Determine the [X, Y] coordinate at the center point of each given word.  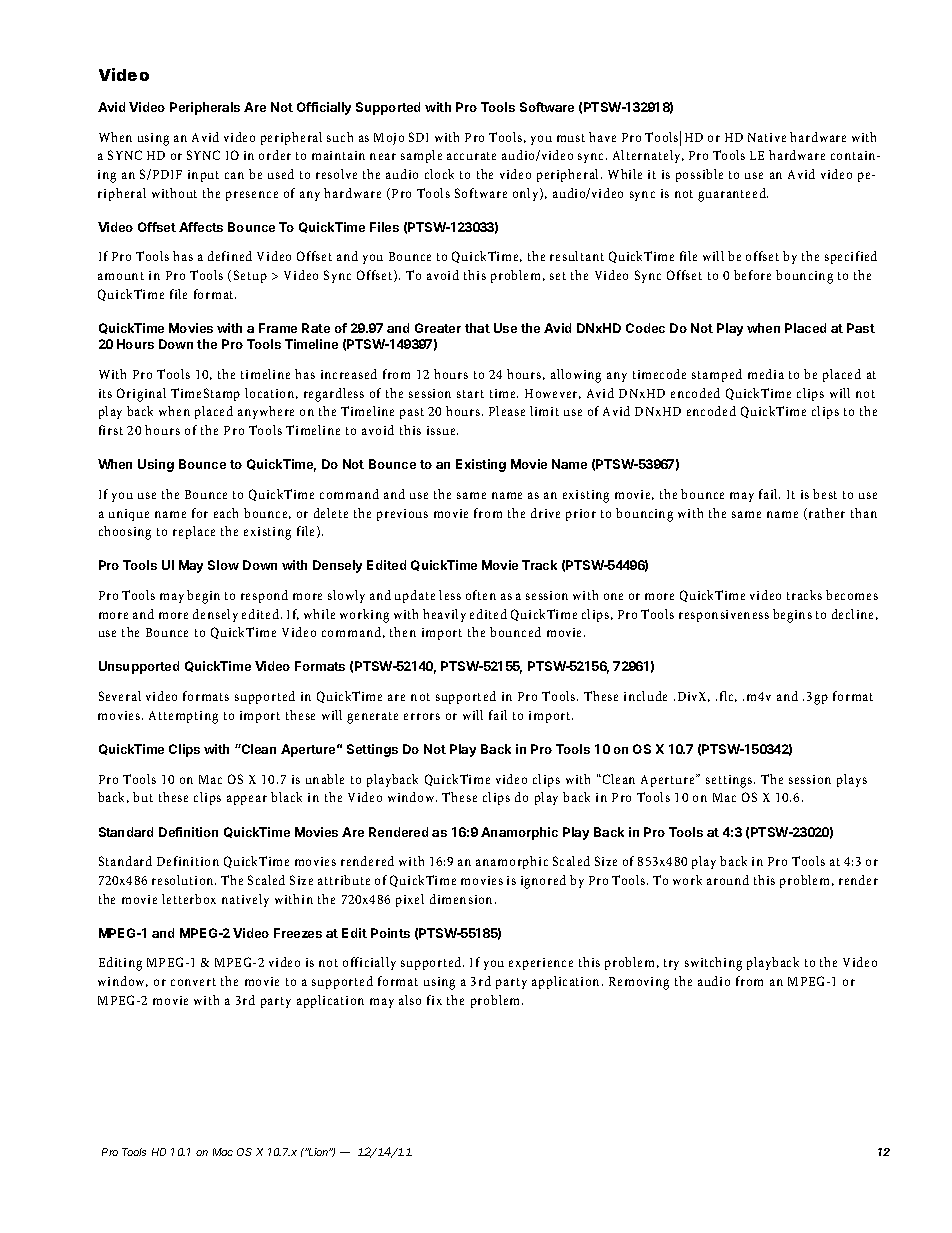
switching [713, 964]
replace [194, 532]
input [203, 176]
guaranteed [733, 195]
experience [541, 964]
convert [193, 982]
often [481, 595]
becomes [852, 595]
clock [439, 174]
